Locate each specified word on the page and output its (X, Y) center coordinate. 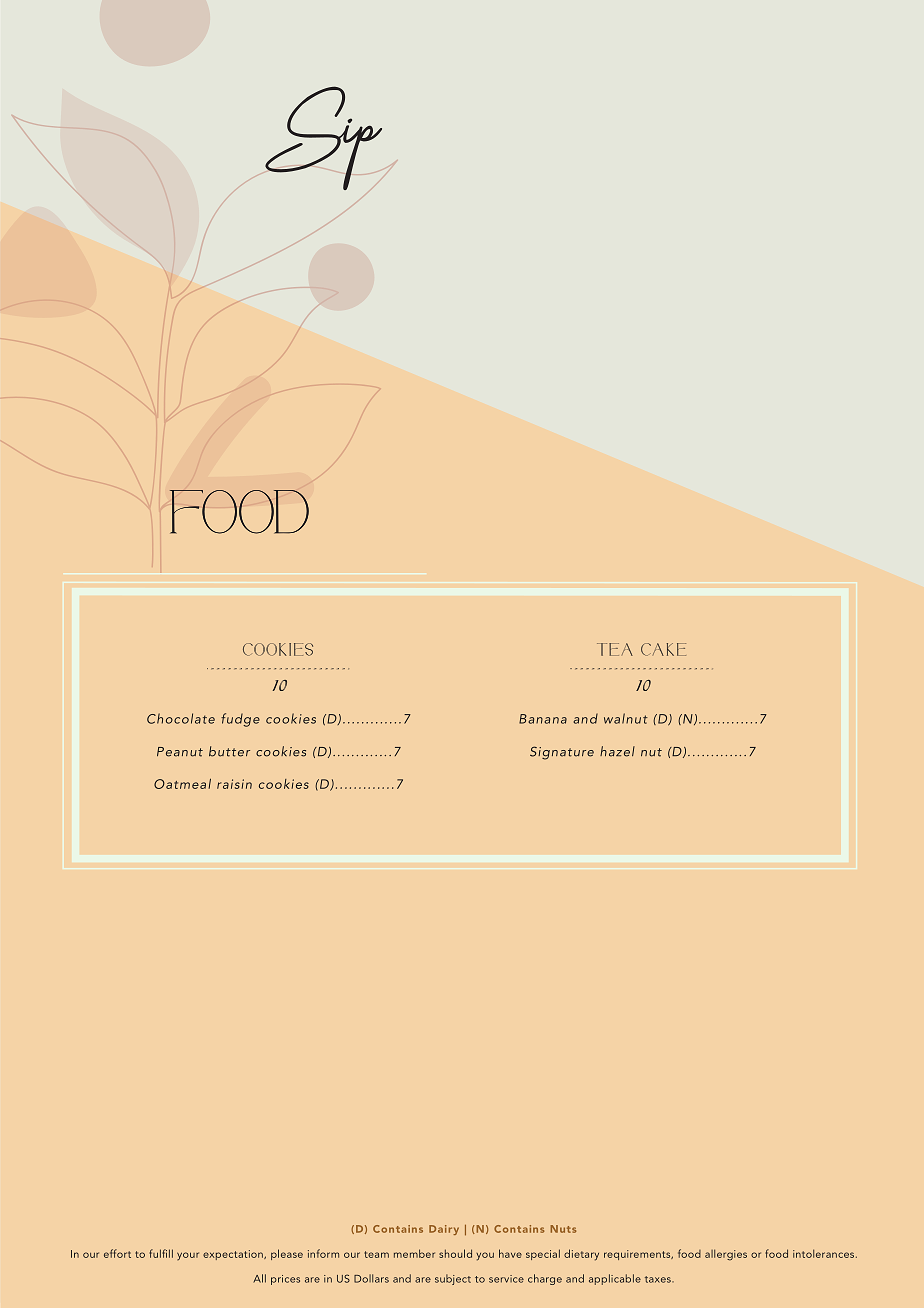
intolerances (823, 1253)
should (455, 1253)
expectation (234, 1255)
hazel (617, 751)
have (510, 1253)
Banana (543, 719)
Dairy (444, 1230)
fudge (240, 720)
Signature (562, 753)
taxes (659, 1279)
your (188, 1256)
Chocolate (181, 718)
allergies (726, 1255)
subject (453, 1279)
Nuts (563, 1229)
